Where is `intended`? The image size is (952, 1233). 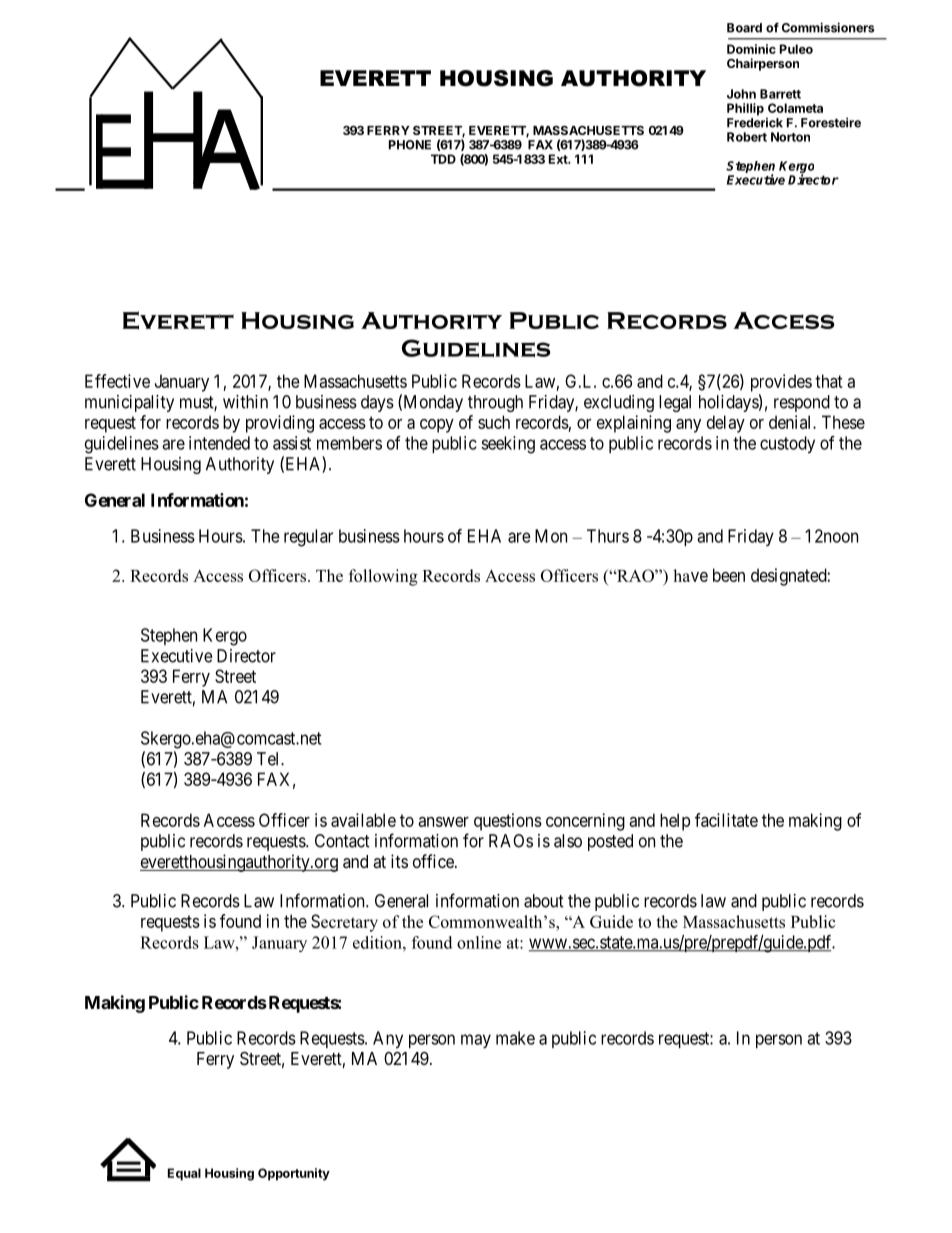 intended is located at coordinates (219, 443).
